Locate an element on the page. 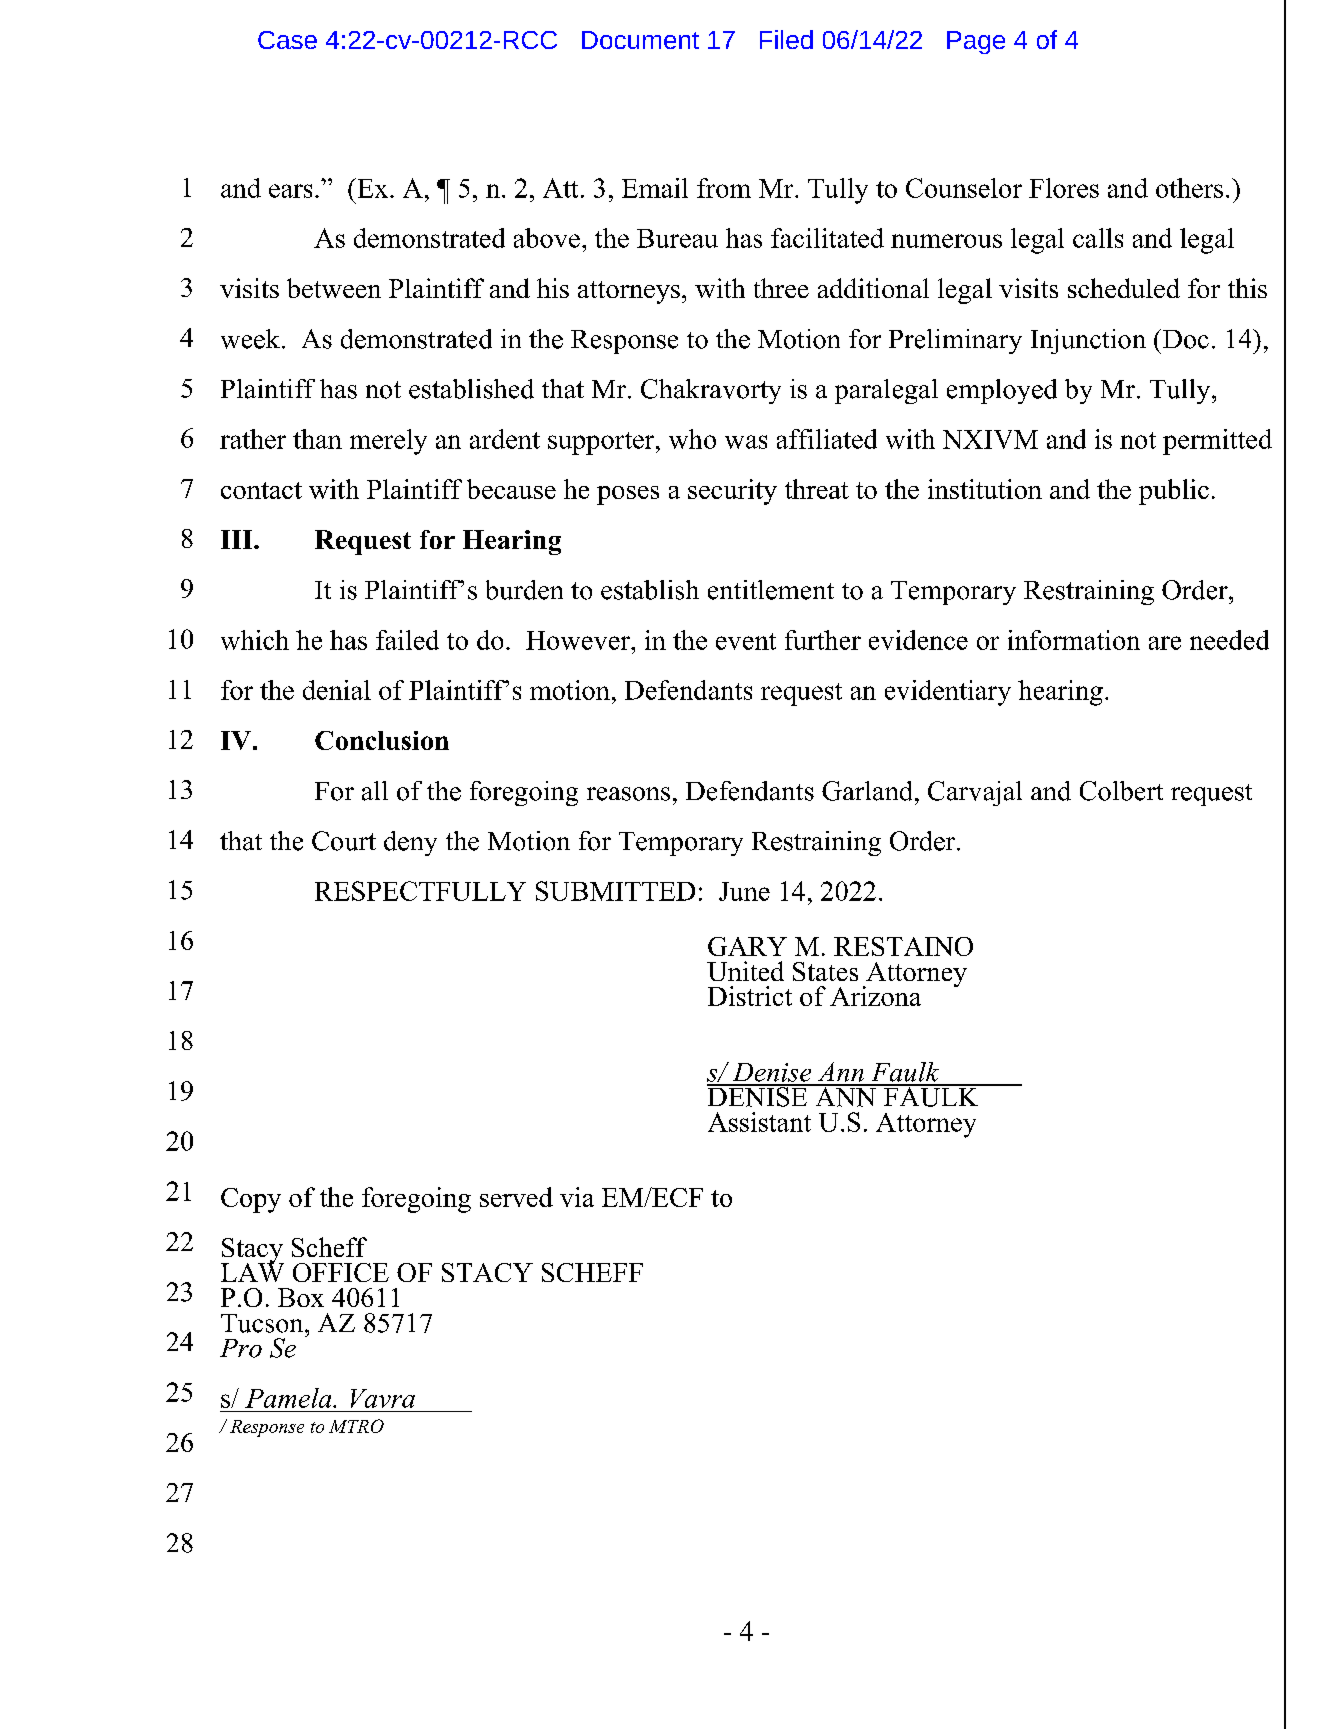 The width and height of the image is (1336, 1729). Page is located at coordinates (976, 42).
